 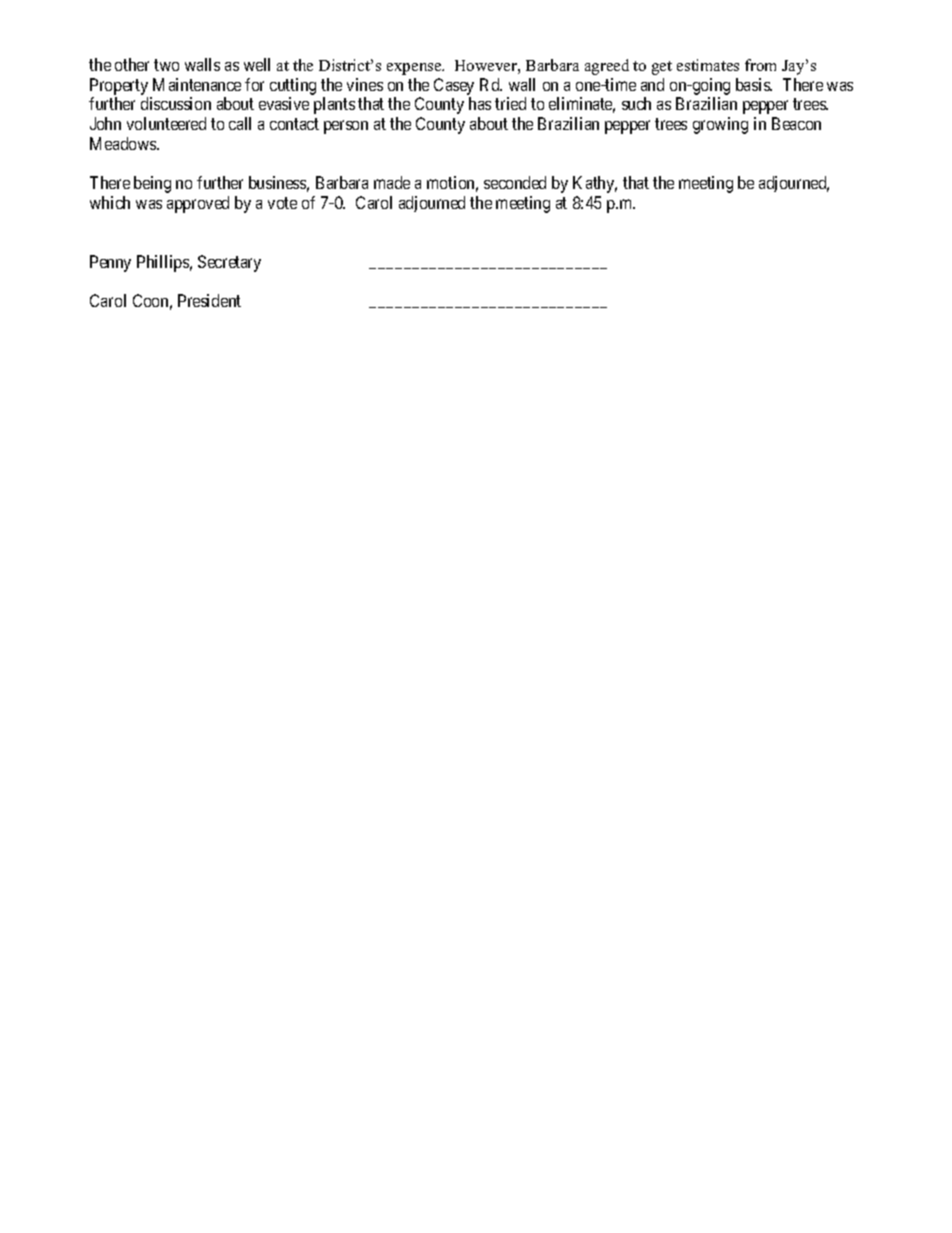 I want to click on get, so click(x=662, y=68).
